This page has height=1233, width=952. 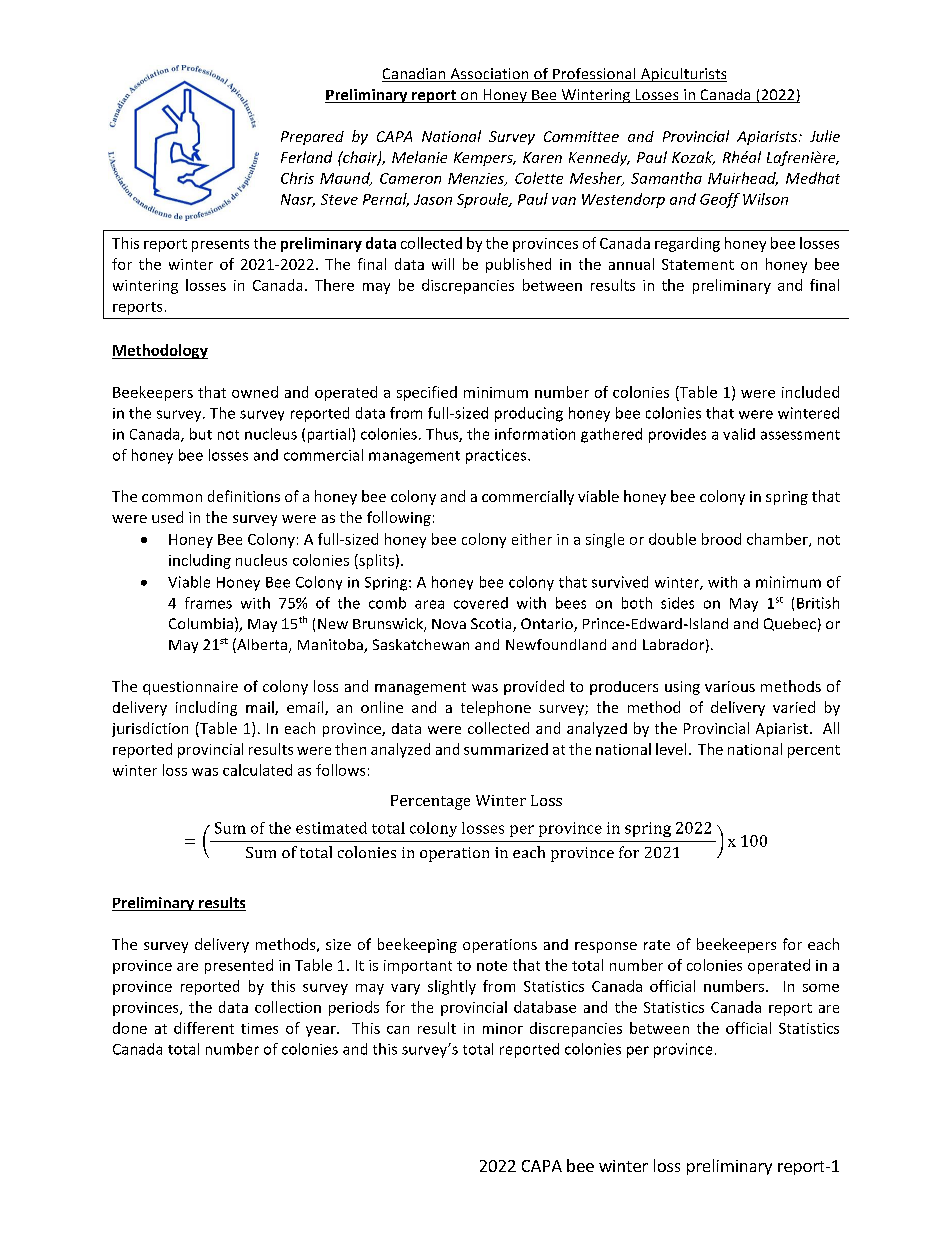 What do you see at coordinates (204, 1028) in the page?
I see `different` at bounding box center [204, 1028].
